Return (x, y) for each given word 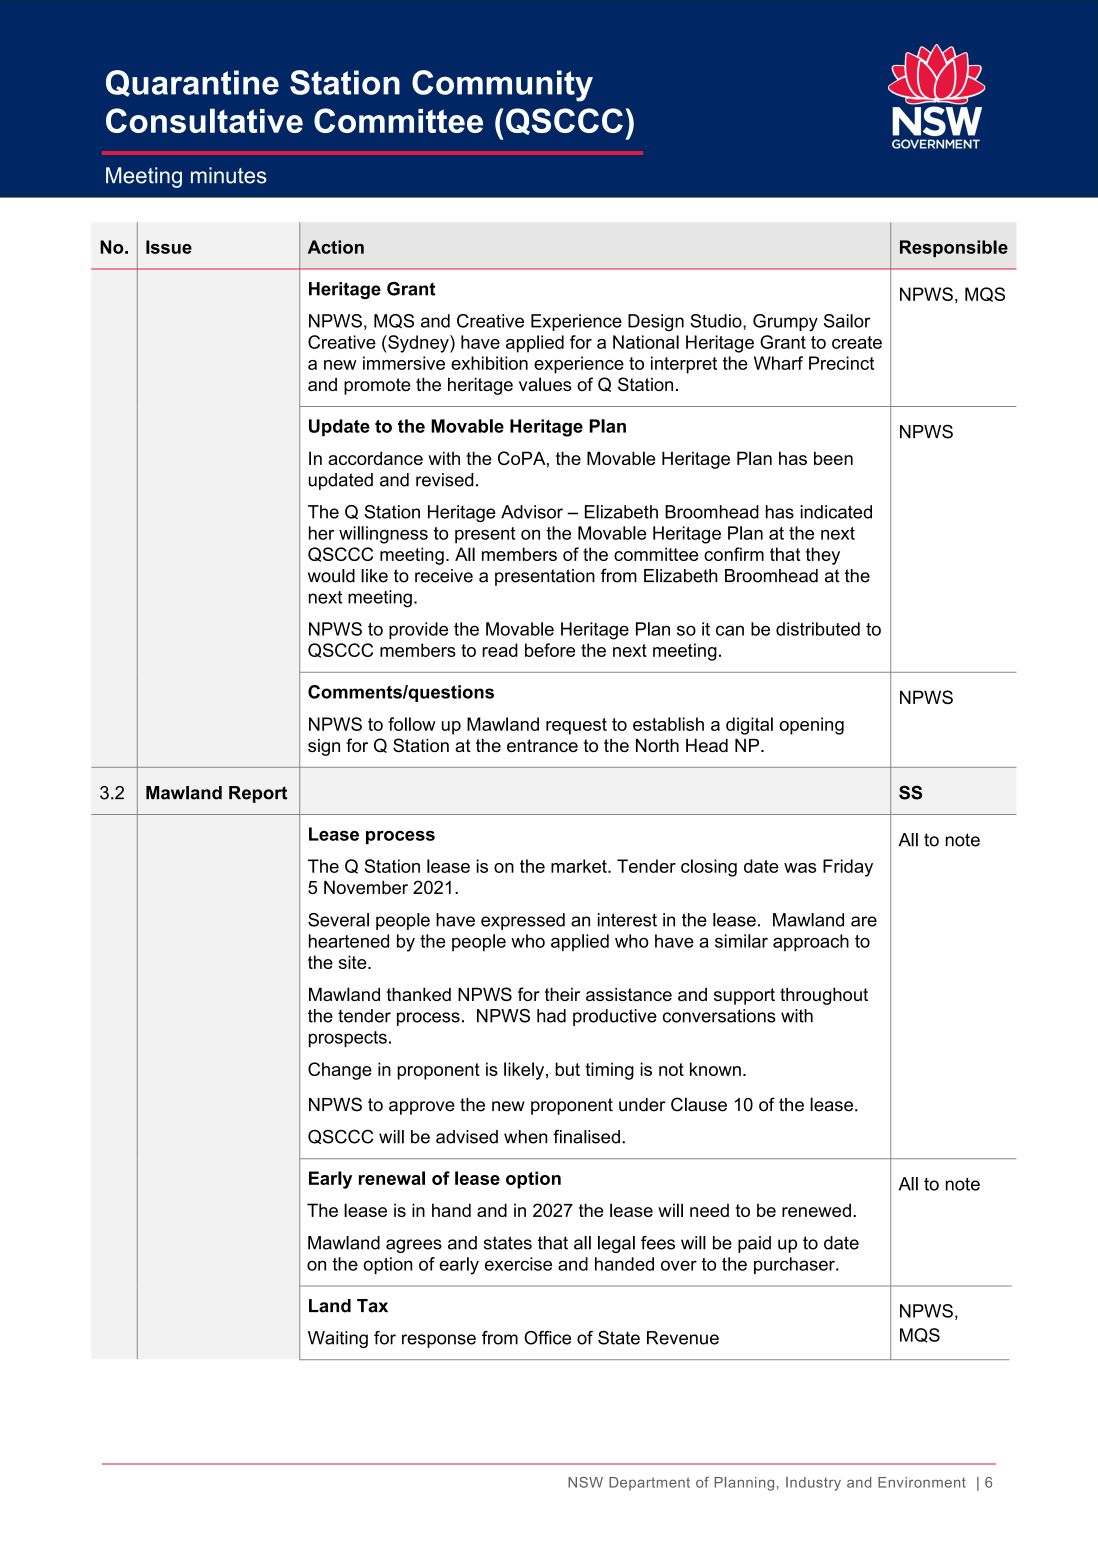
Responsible (954, 249)
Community (502, 86)
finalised (586, 1136)
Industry (813, 1484)
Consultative (204, 120)
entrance (542, 745)
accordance (375, 458)
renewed (816, 1210)
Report (258, 794)
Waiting (338, 1339)
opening (812, 726)
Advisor (532, 512)
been (833, 458)
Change (340, 1071)
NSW (585, 1482)
